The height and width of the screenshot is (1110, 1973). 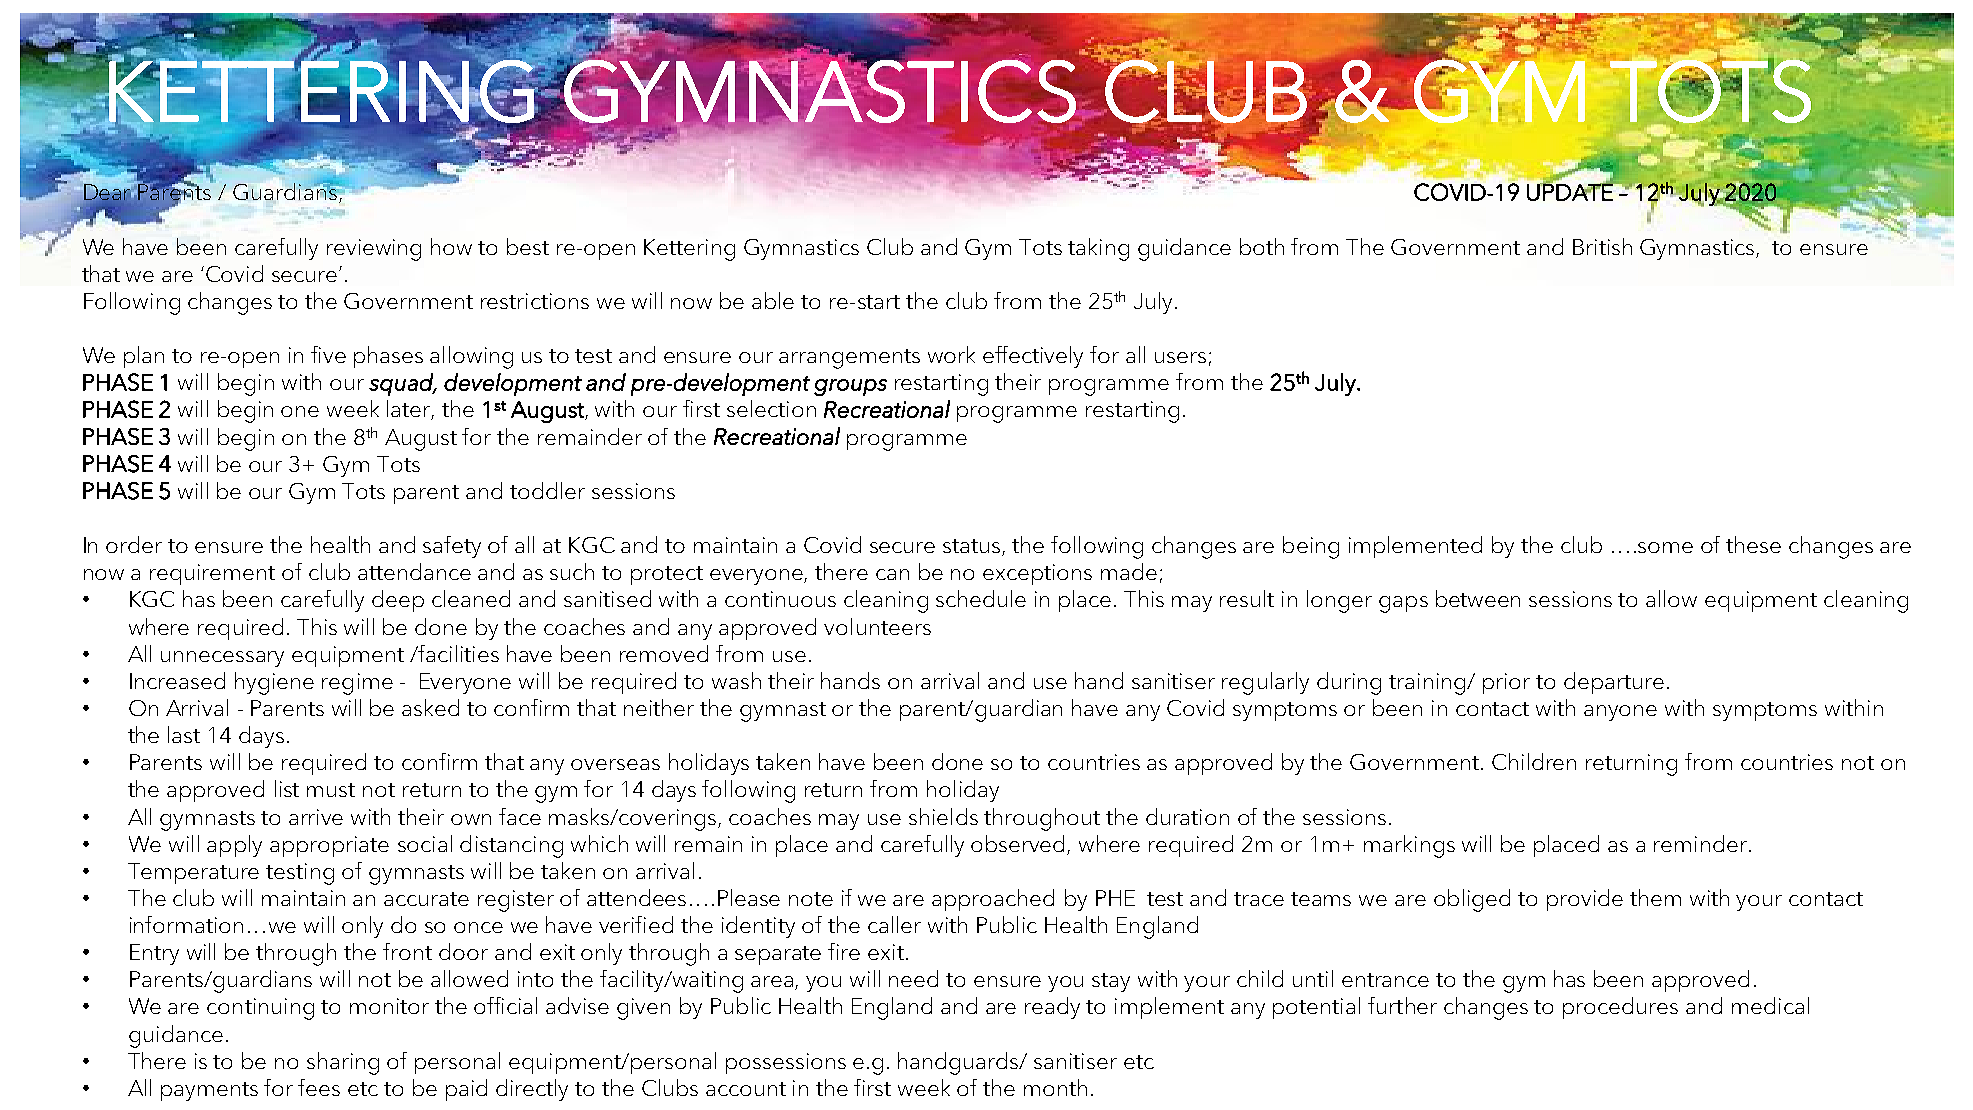 What do you see at coordinates (343, 1063) in the screenshot?
I see `sharing` at bounding box center [343, 1063].
